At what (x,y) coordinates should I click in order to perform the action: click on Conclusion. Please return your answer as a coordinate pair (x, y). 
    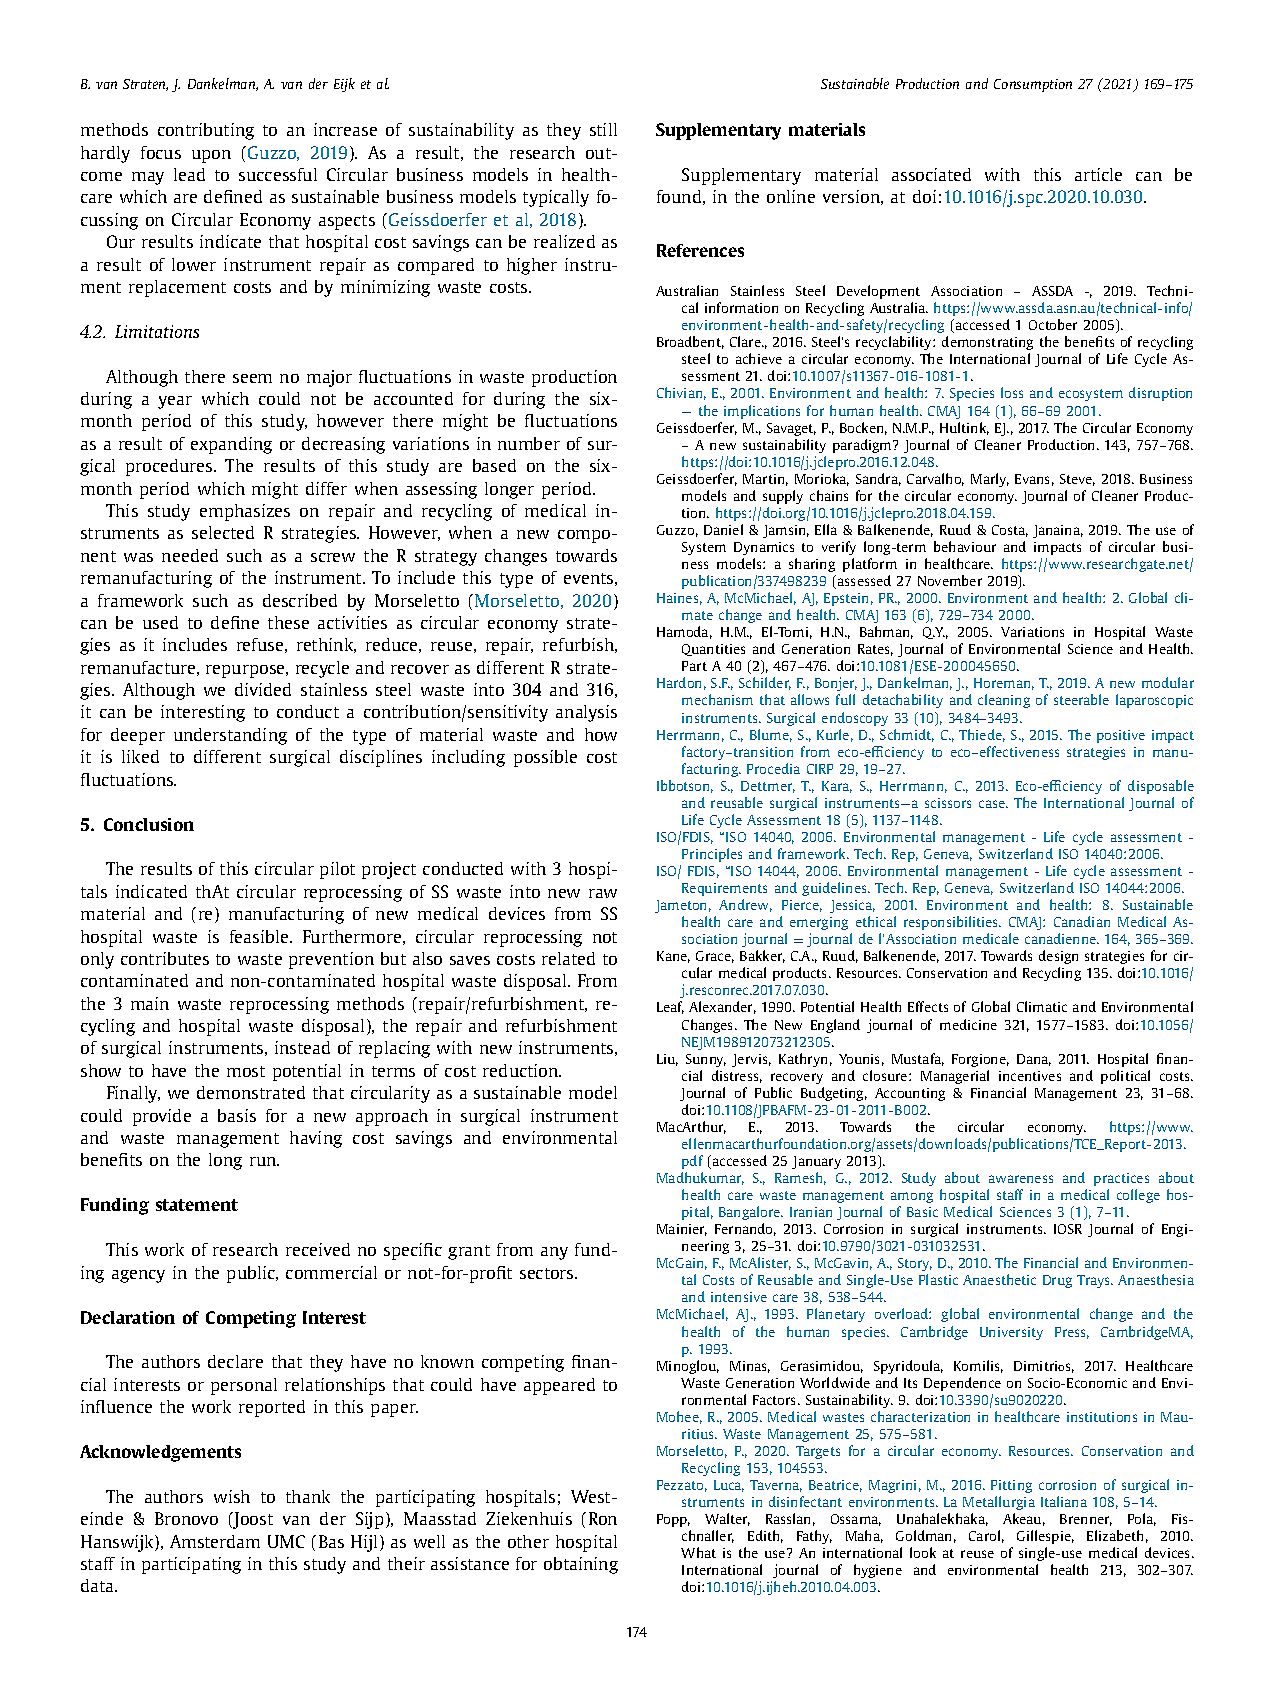
    Looking at the image, I should click on (149, 824).
